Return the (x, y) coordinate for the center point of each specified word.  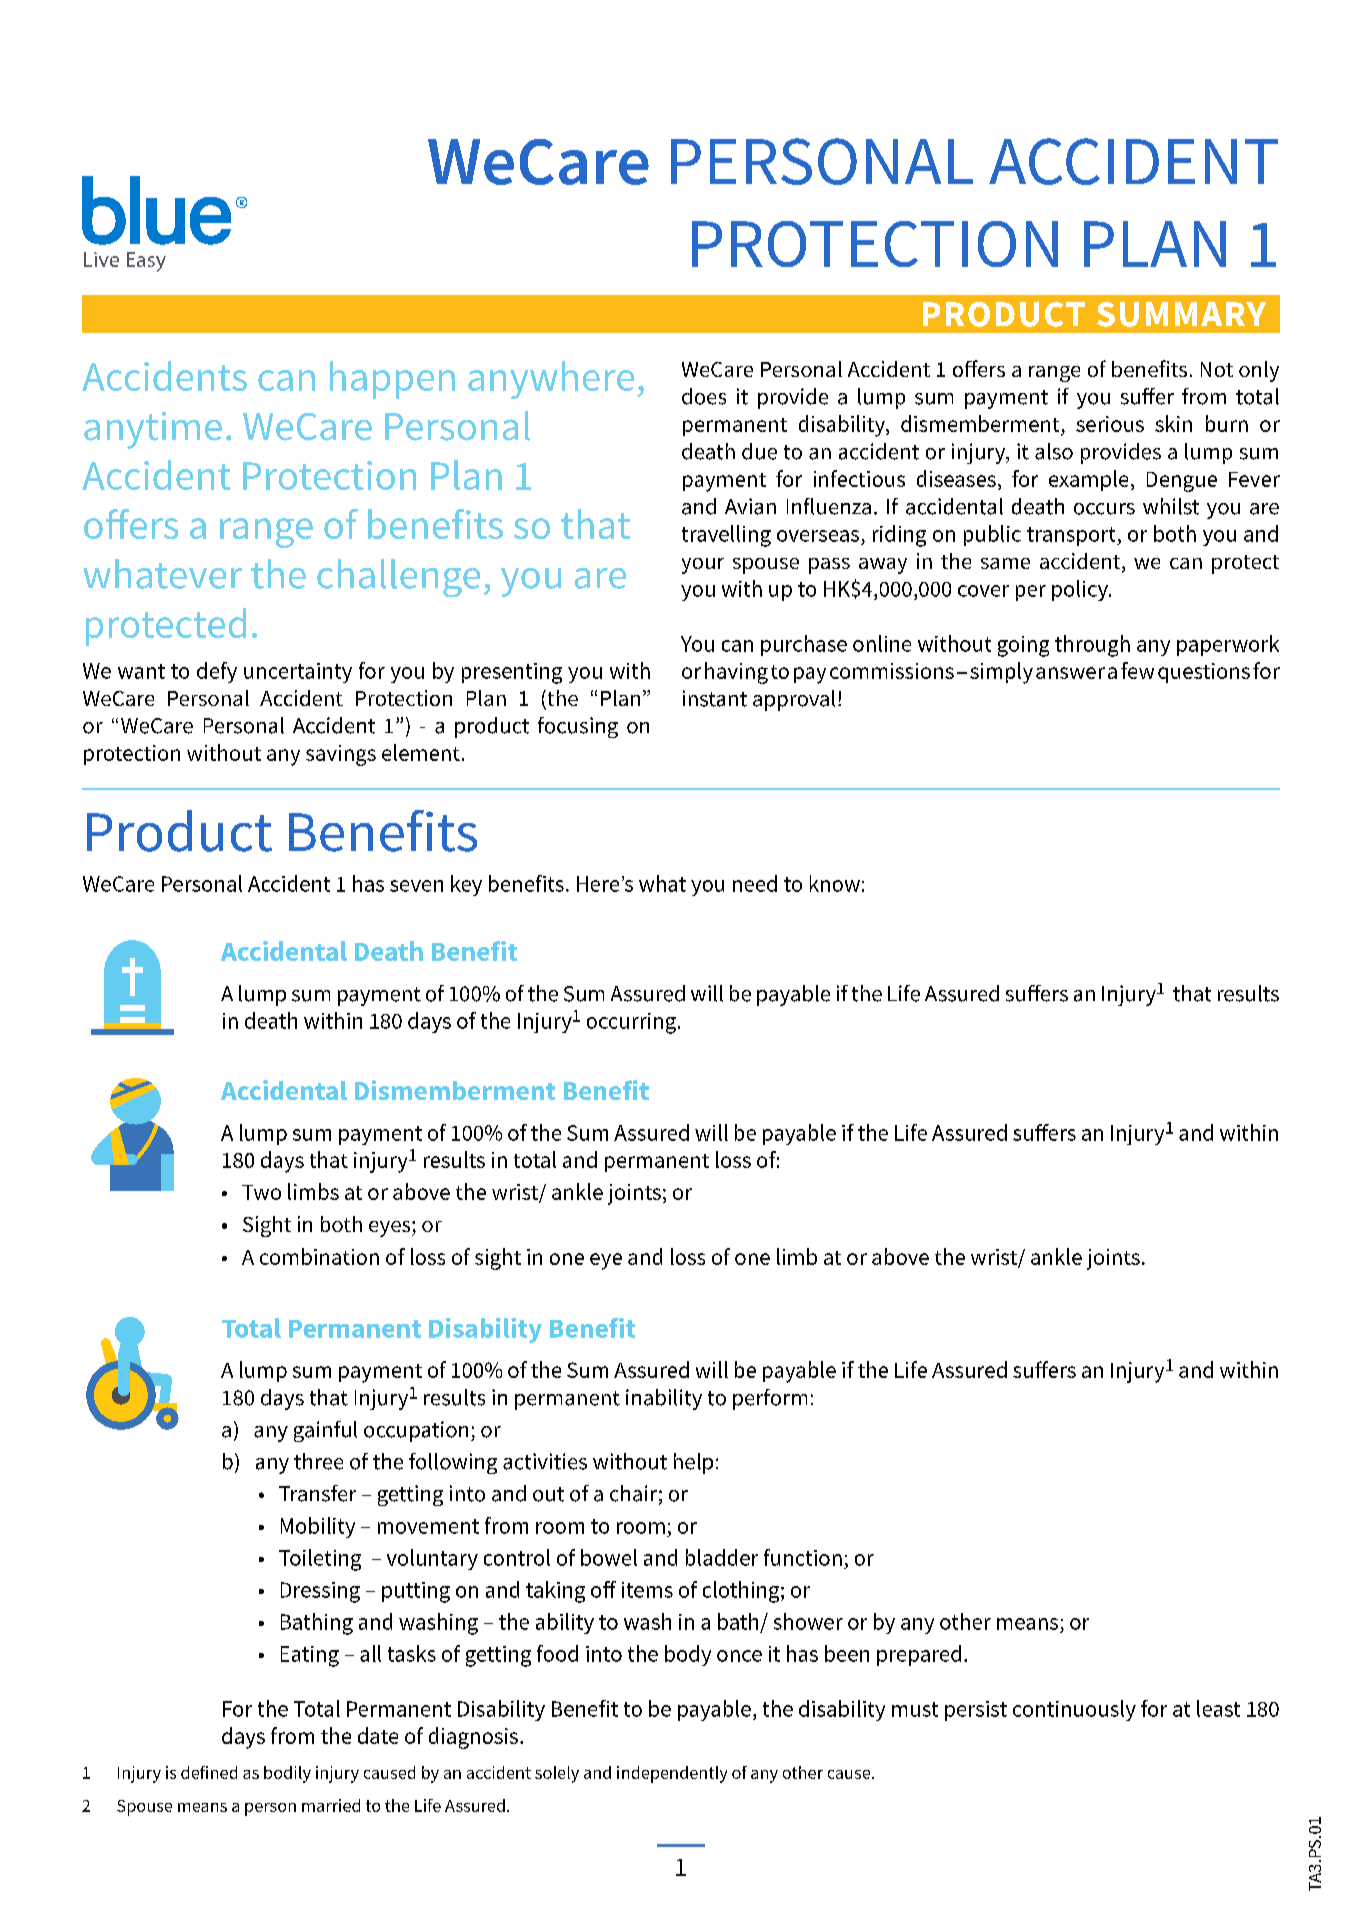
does (704, 396)
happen (392, 380)
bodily (287, 1774)
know (835, 883)
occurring (631, 1023)
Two (261, 1192)
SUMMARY (1181, 314)
